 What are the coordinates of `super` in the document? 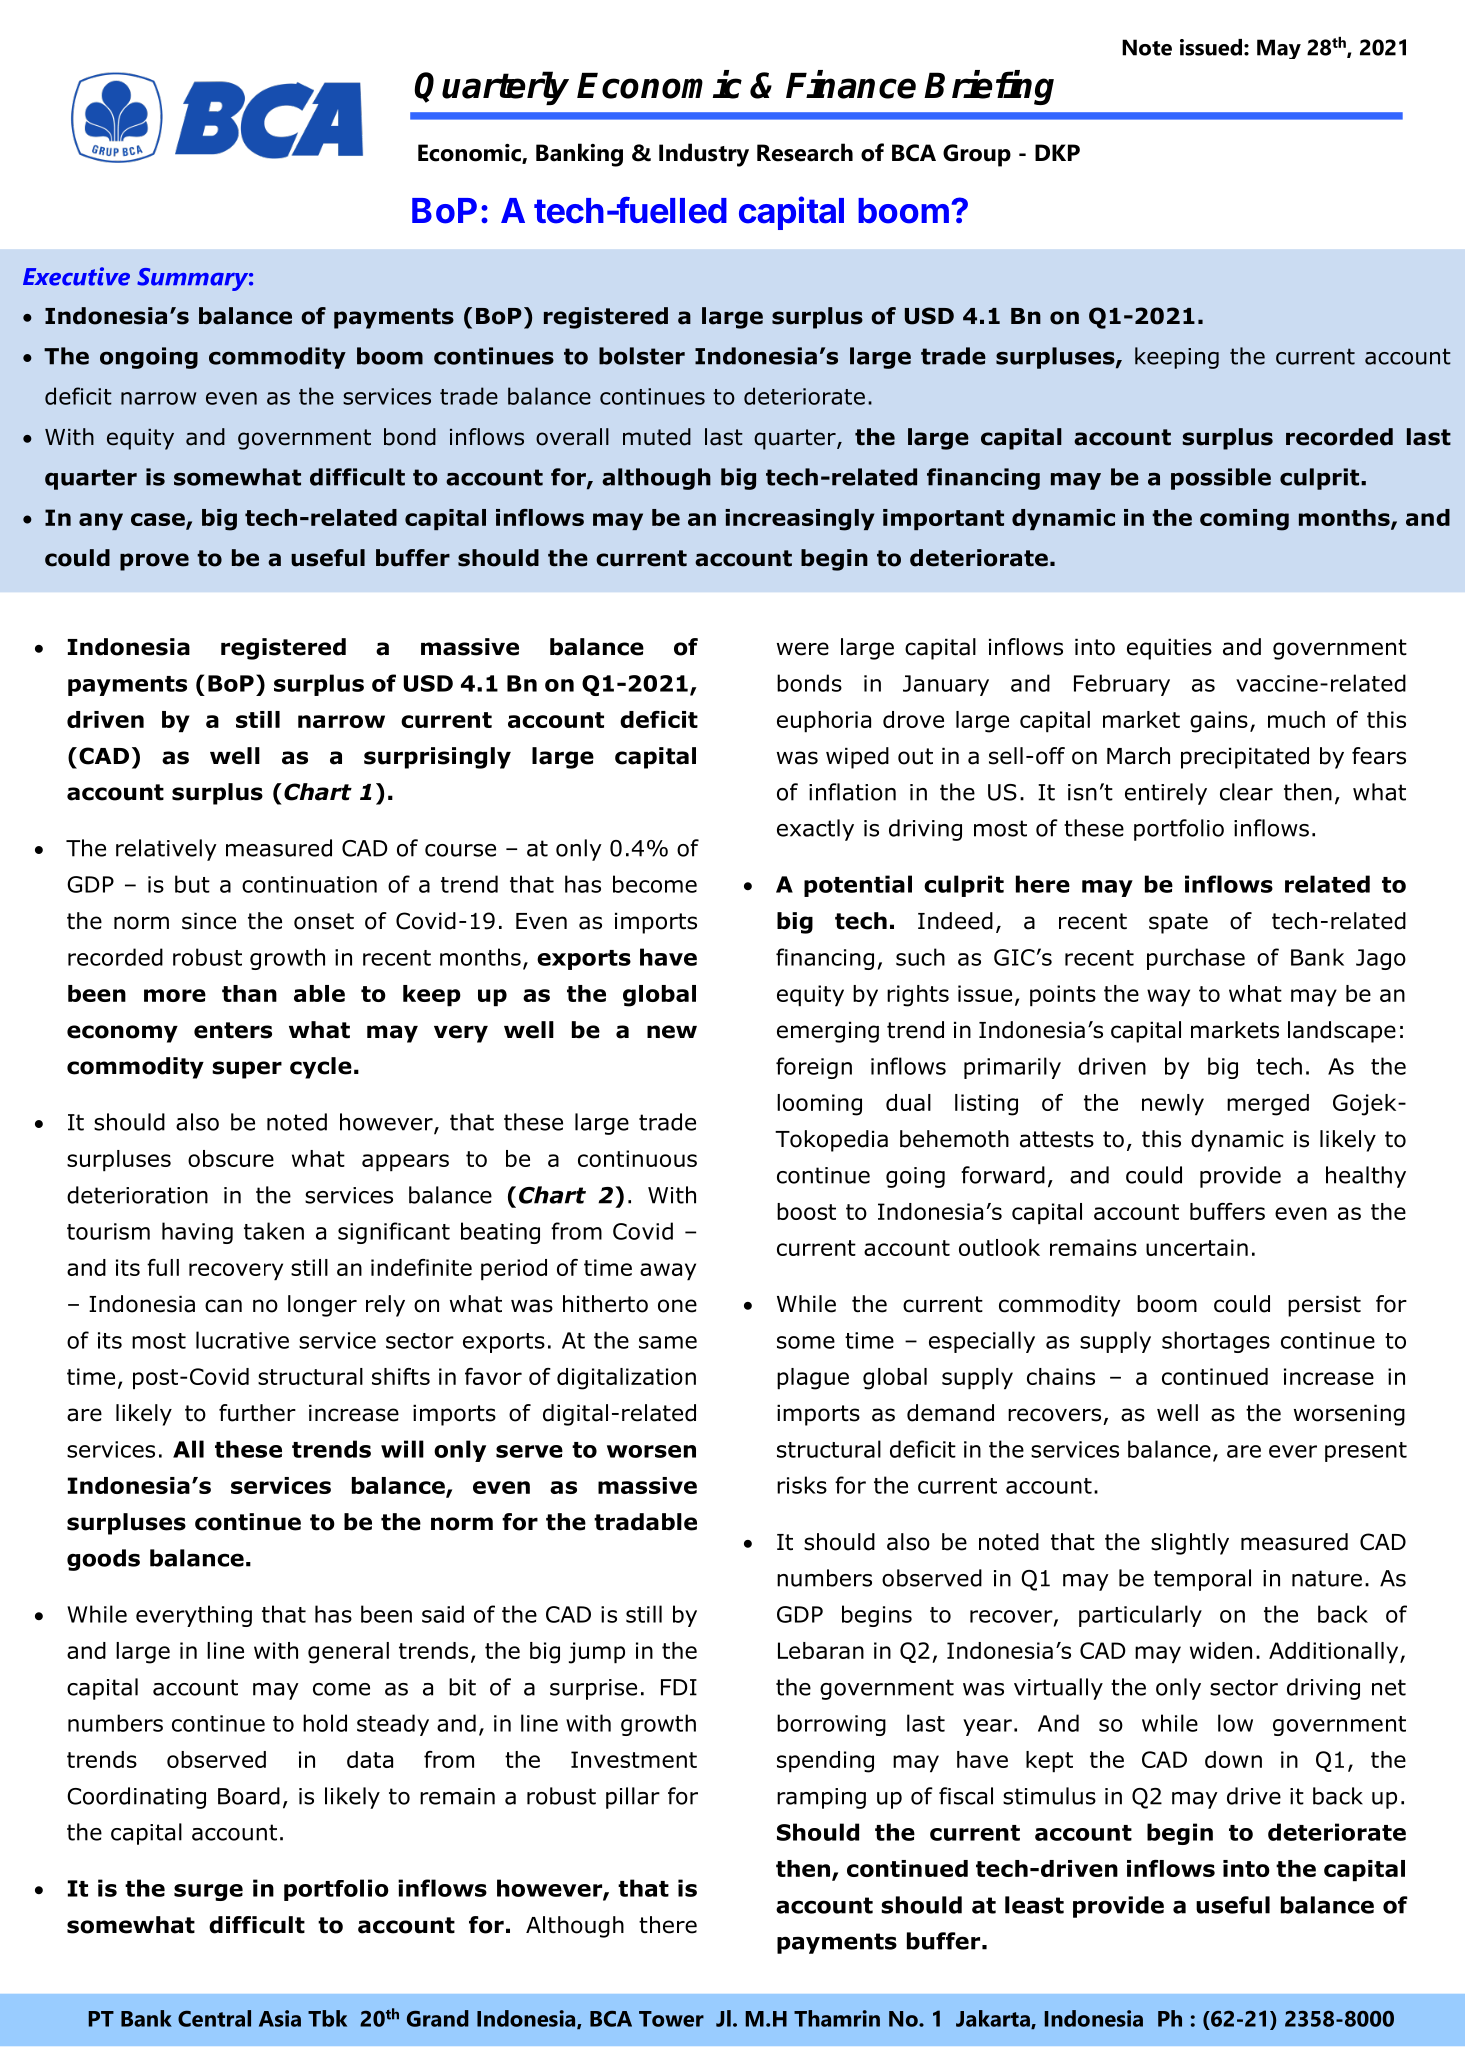 It's located at (247, 1070).
